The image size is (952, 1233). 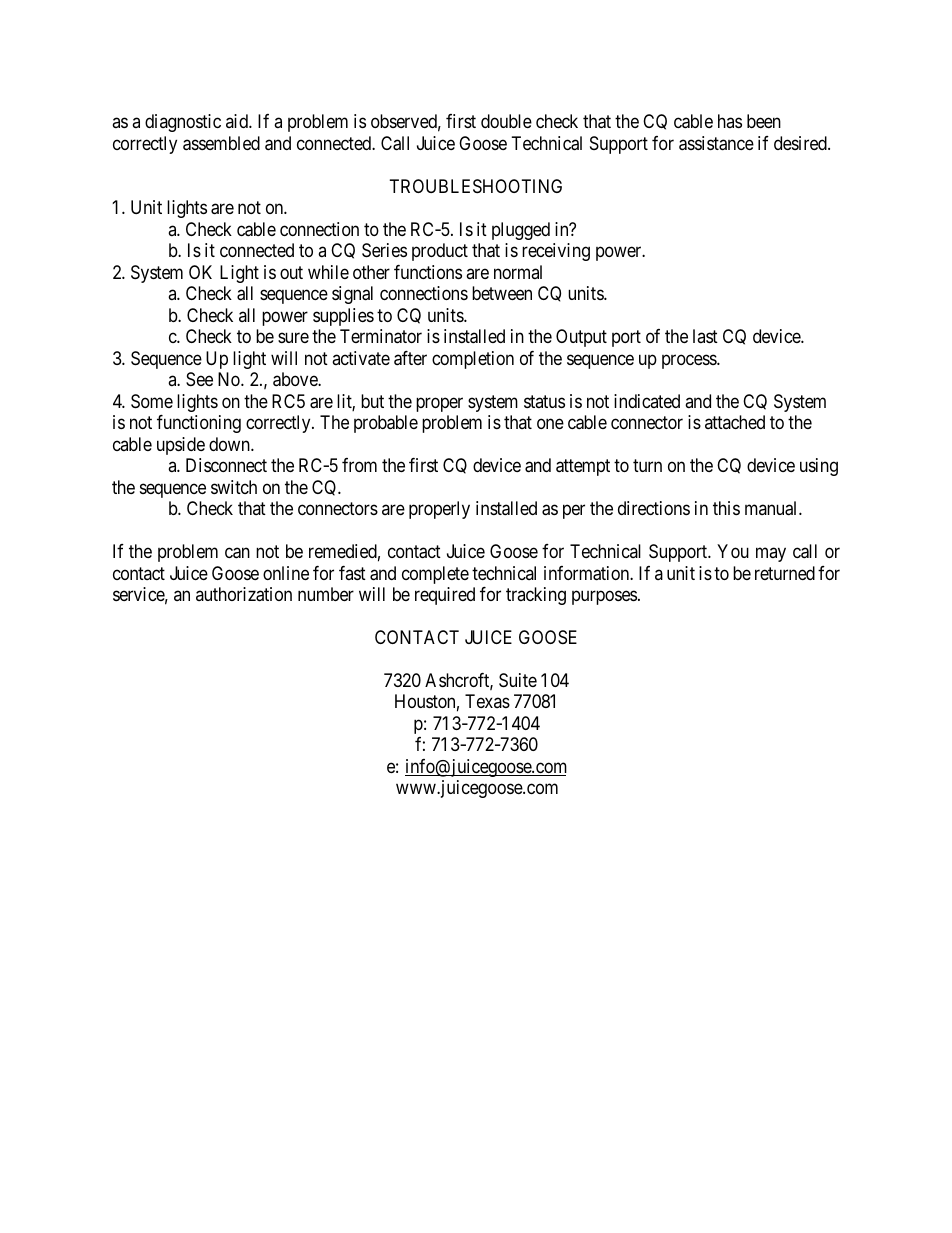 I want to click on authorization, so click(x=244, y=594).
